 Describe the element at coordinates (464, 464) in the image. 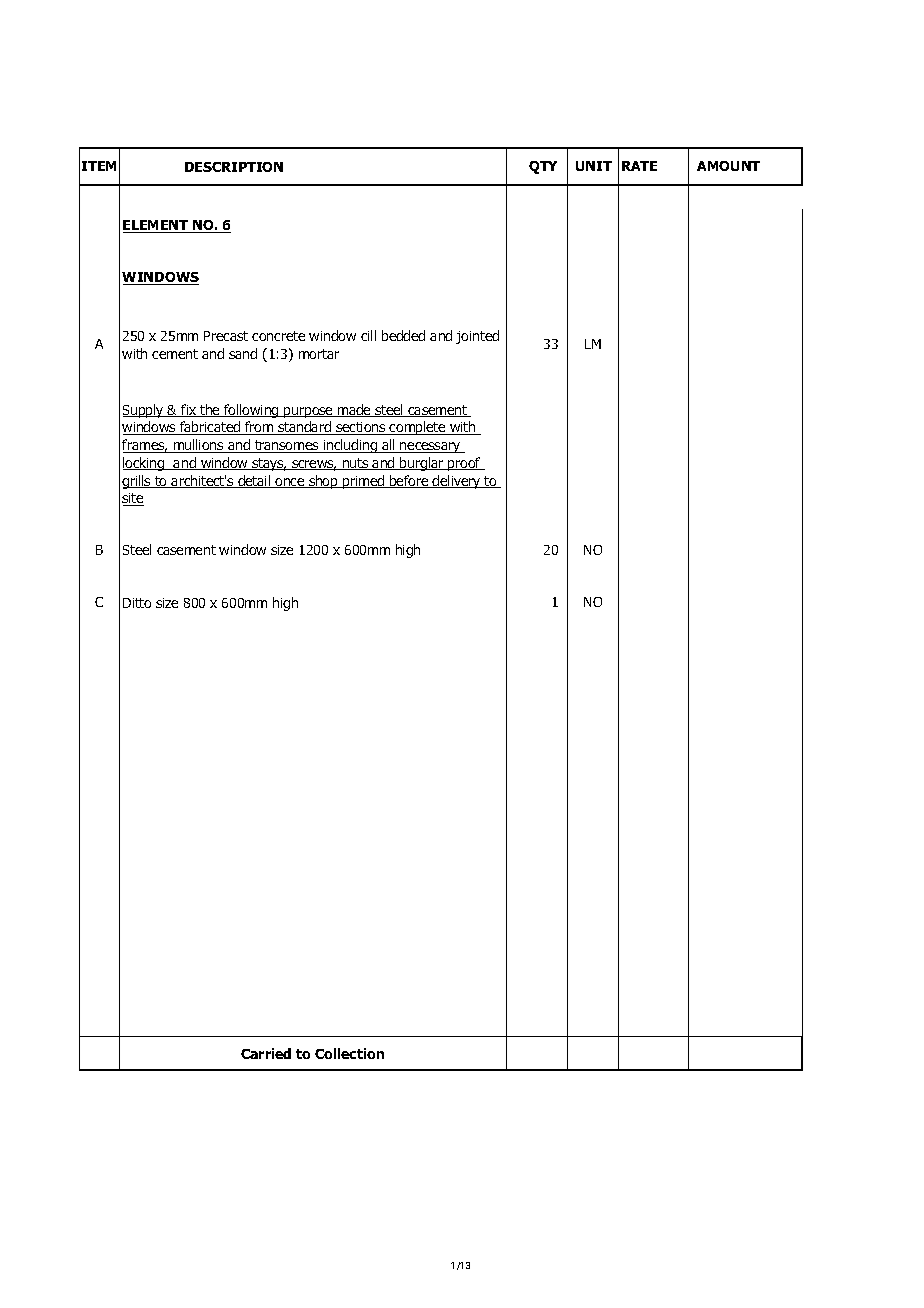

I see `proof` at that location.
